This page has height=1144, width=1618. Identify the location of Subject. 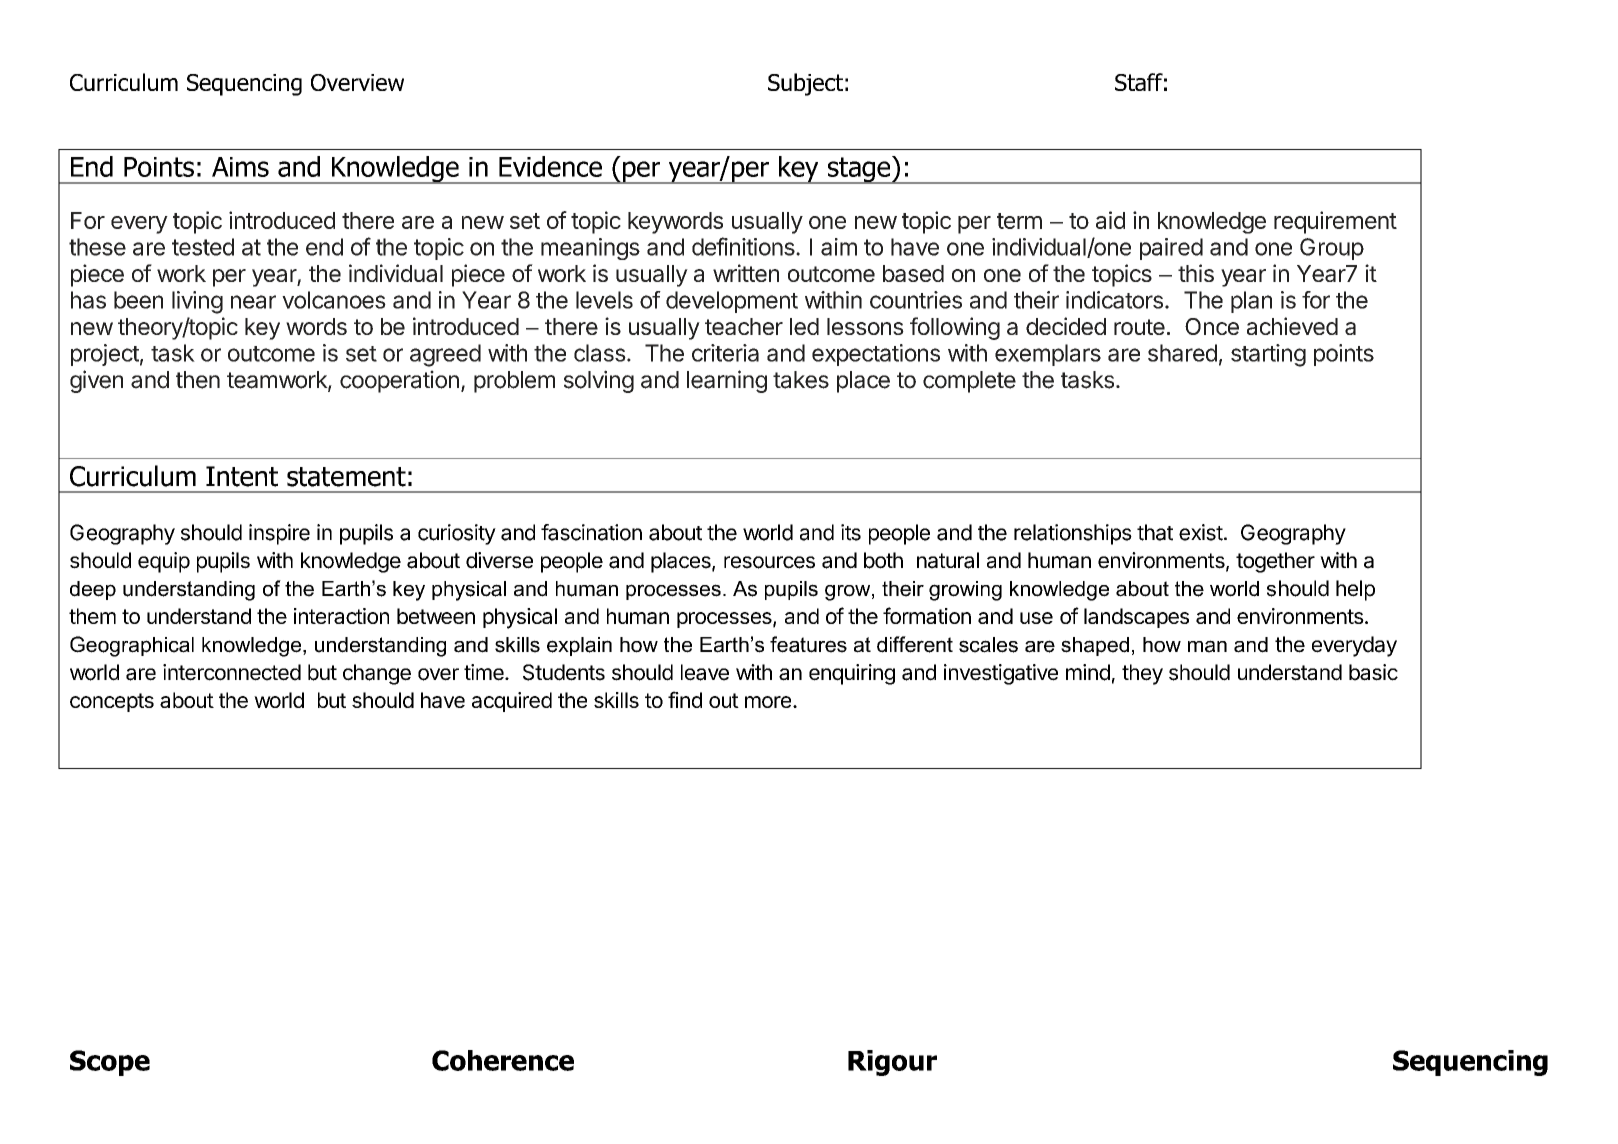
(805, 84).
